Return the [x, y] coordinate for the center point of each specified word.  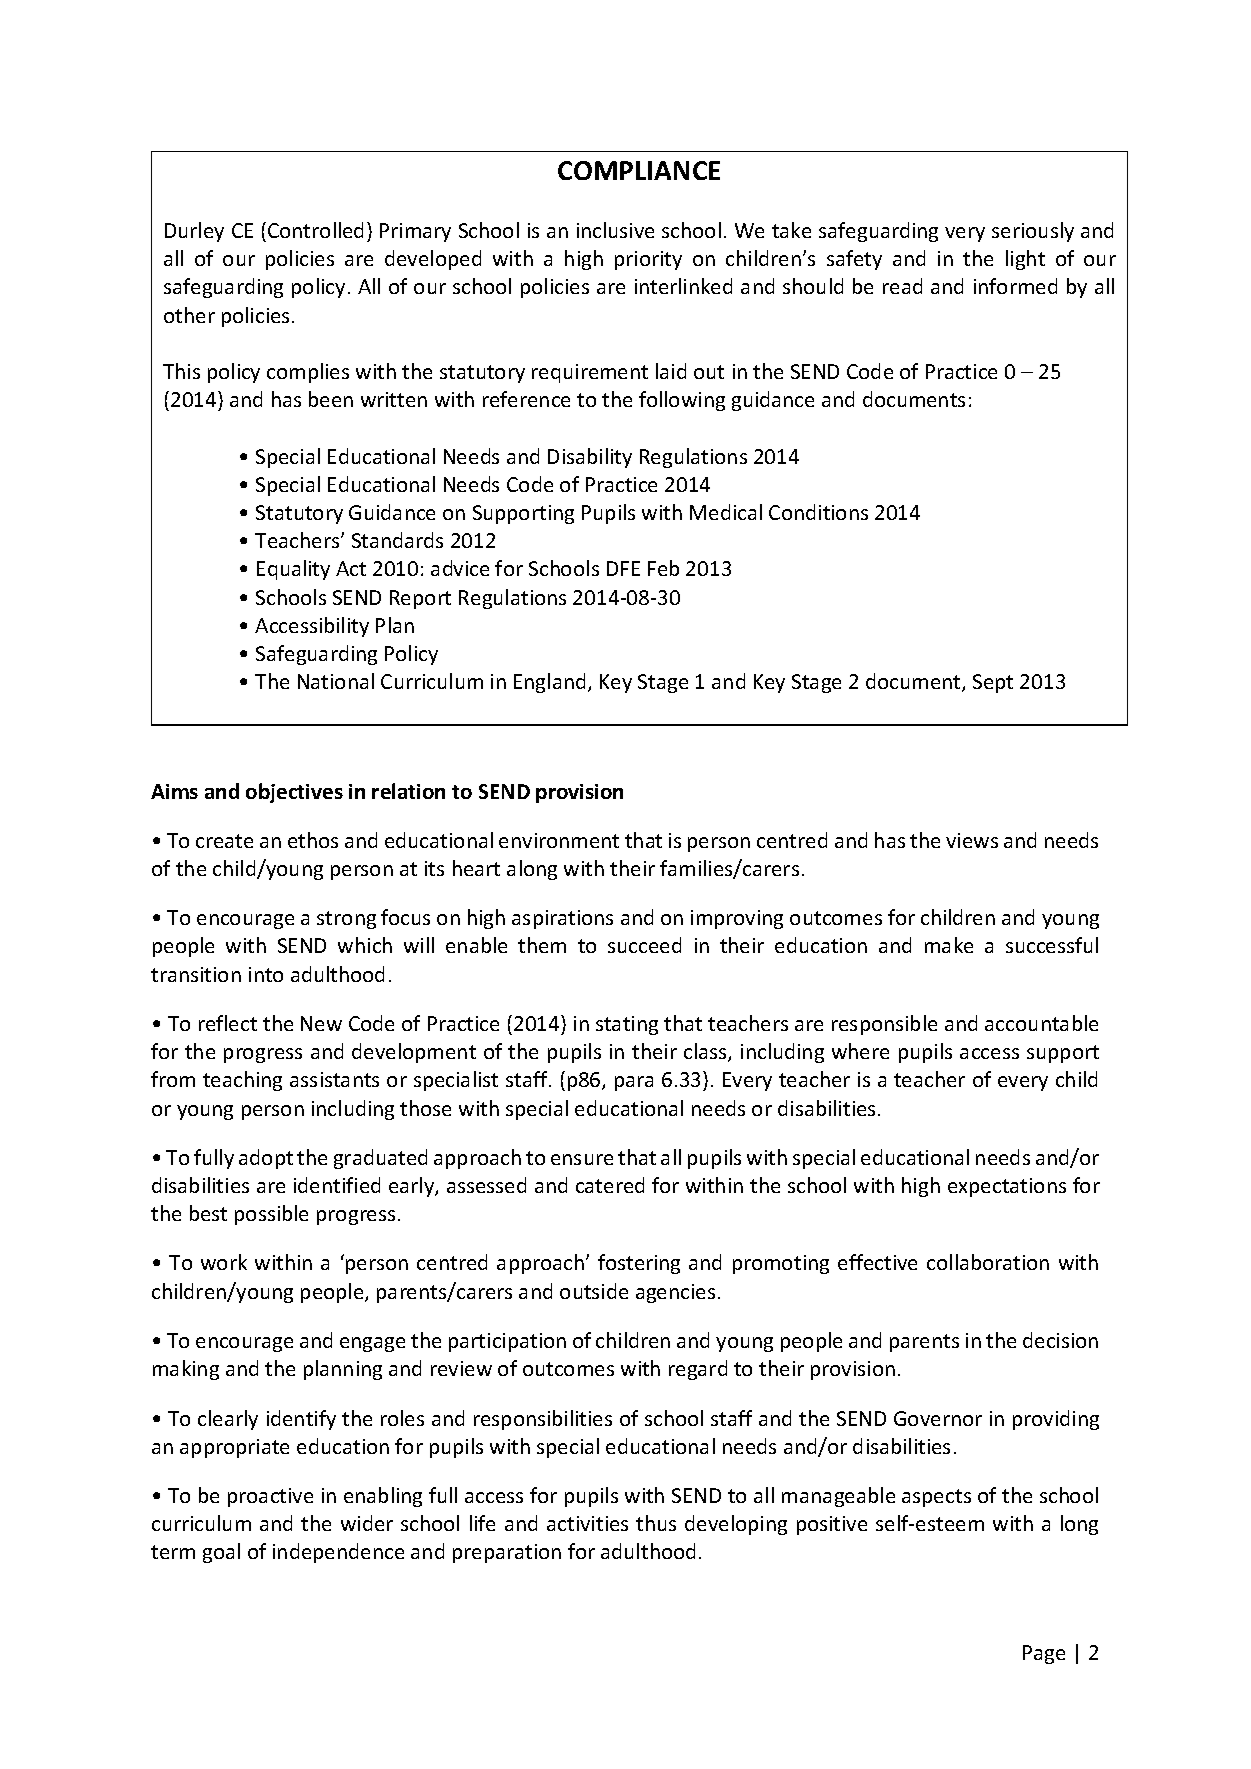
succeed [644, 945]
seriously [1033, 232]
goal [221, 1553]
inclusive [615, 230]
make [949, 945]
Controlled [315, 230]
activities [587, 1523]
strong [346, 920]
